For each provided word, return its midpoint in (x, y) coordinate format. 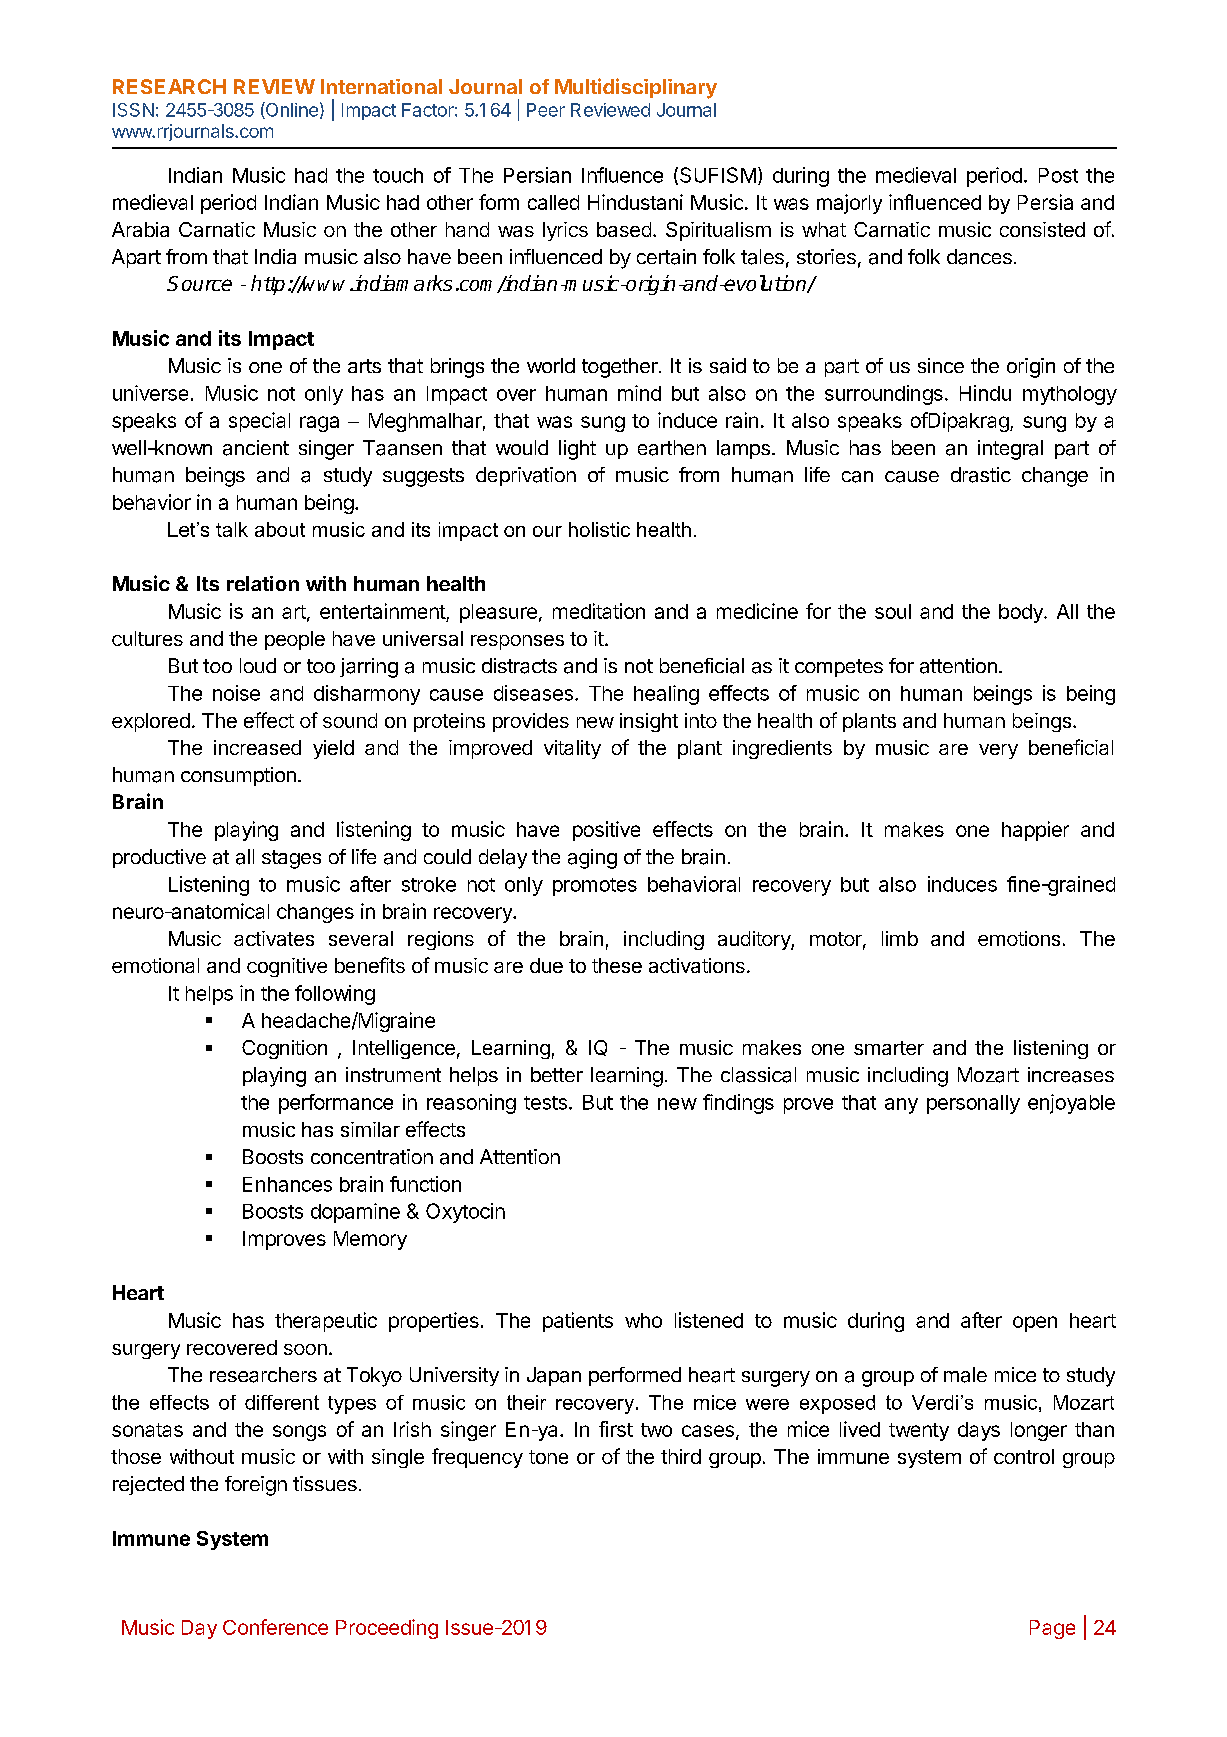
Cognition (284, 1049)
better (557, 1074)
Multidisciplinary (636, 88)
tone (548, 1457)
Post (1058, 175)
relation (263, 583)
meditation (599, 611)
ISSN (133, 110)
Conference (275, 1627)
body (1022, 613)
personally (973, 1104)
